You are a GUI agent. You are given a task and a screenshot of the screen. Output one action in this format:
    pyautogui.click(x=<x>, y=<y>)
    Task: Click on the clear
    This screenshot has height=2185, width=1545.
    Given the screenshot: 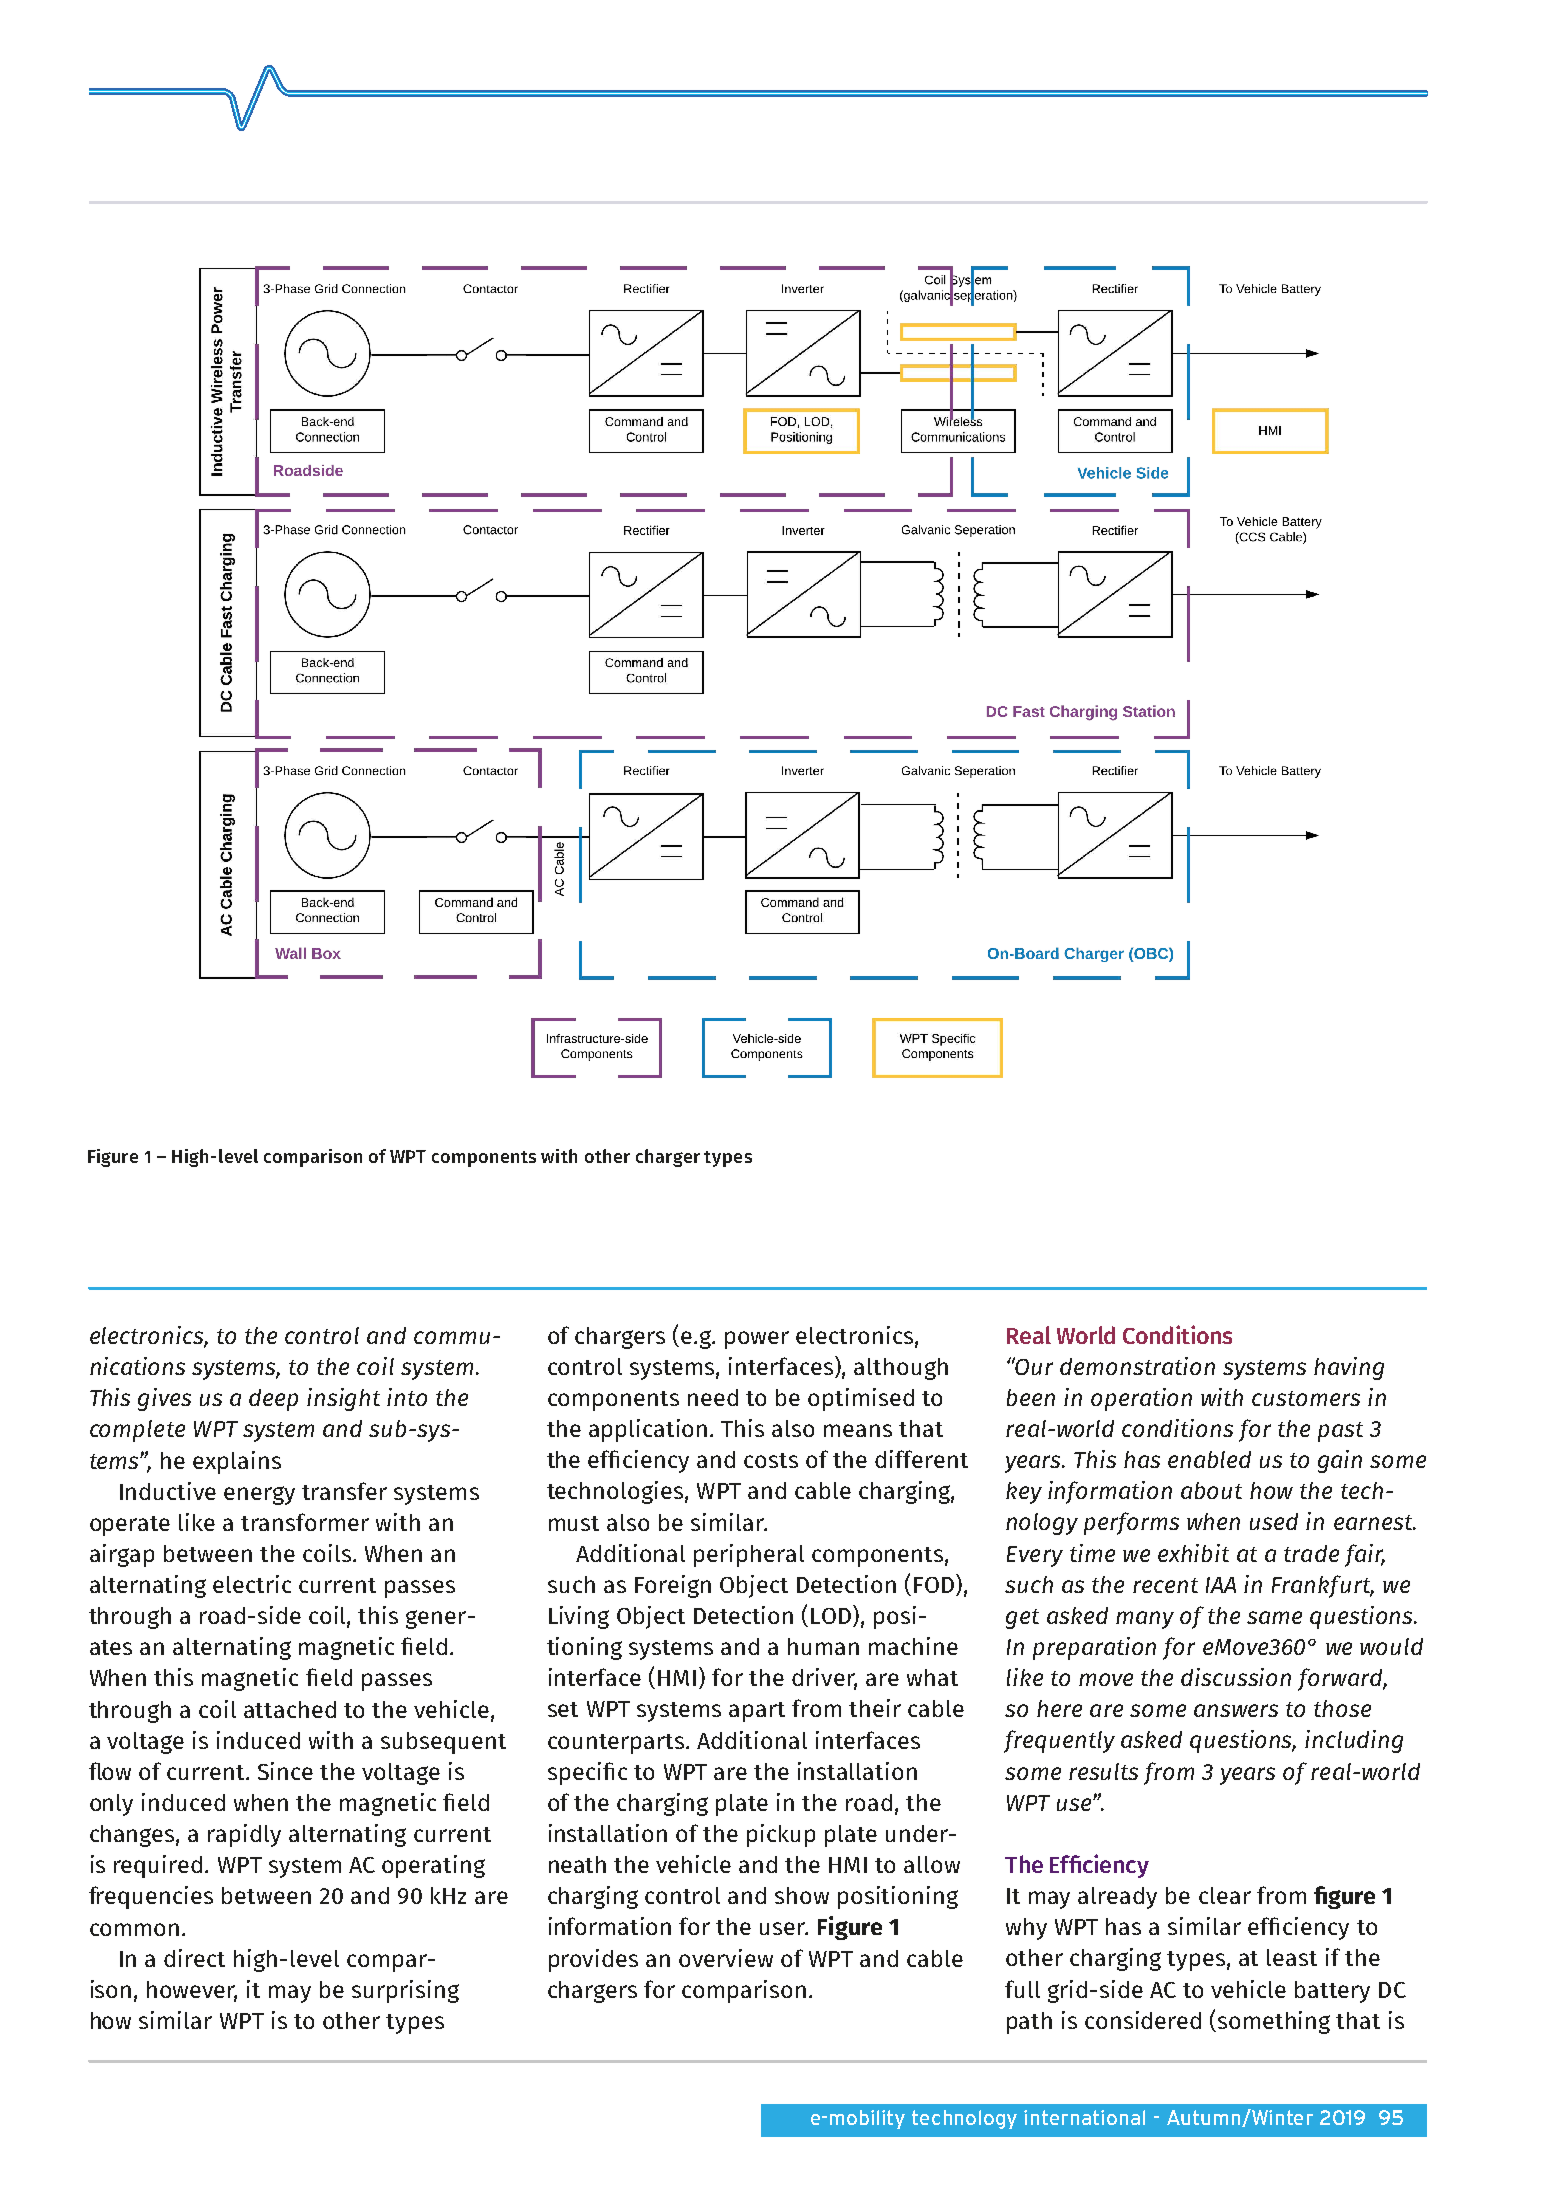 What is the action you would take?
    pyautogui.click(x=1225, y=1895)
